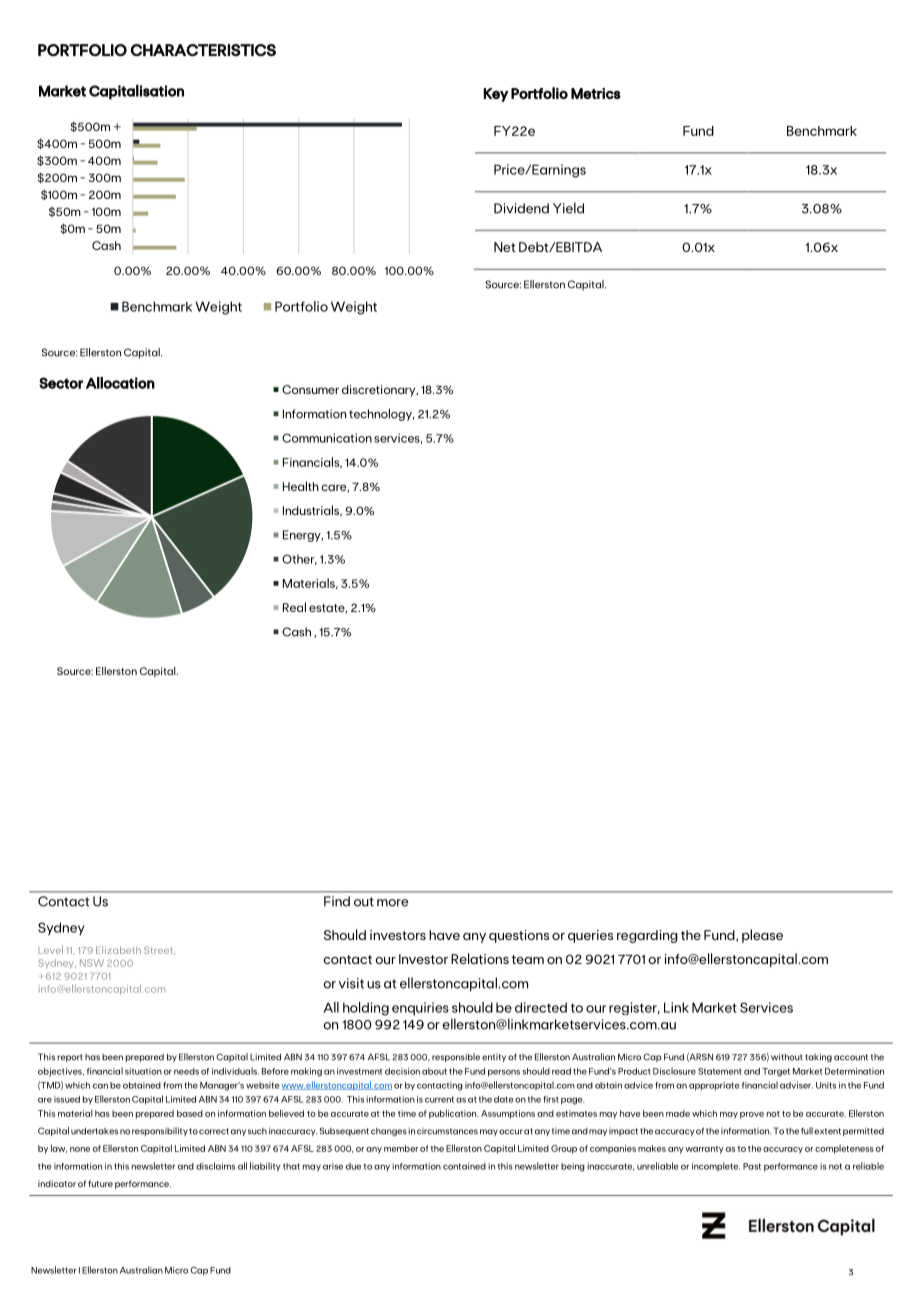  I want to click on Allocation, so click(120, 383).
